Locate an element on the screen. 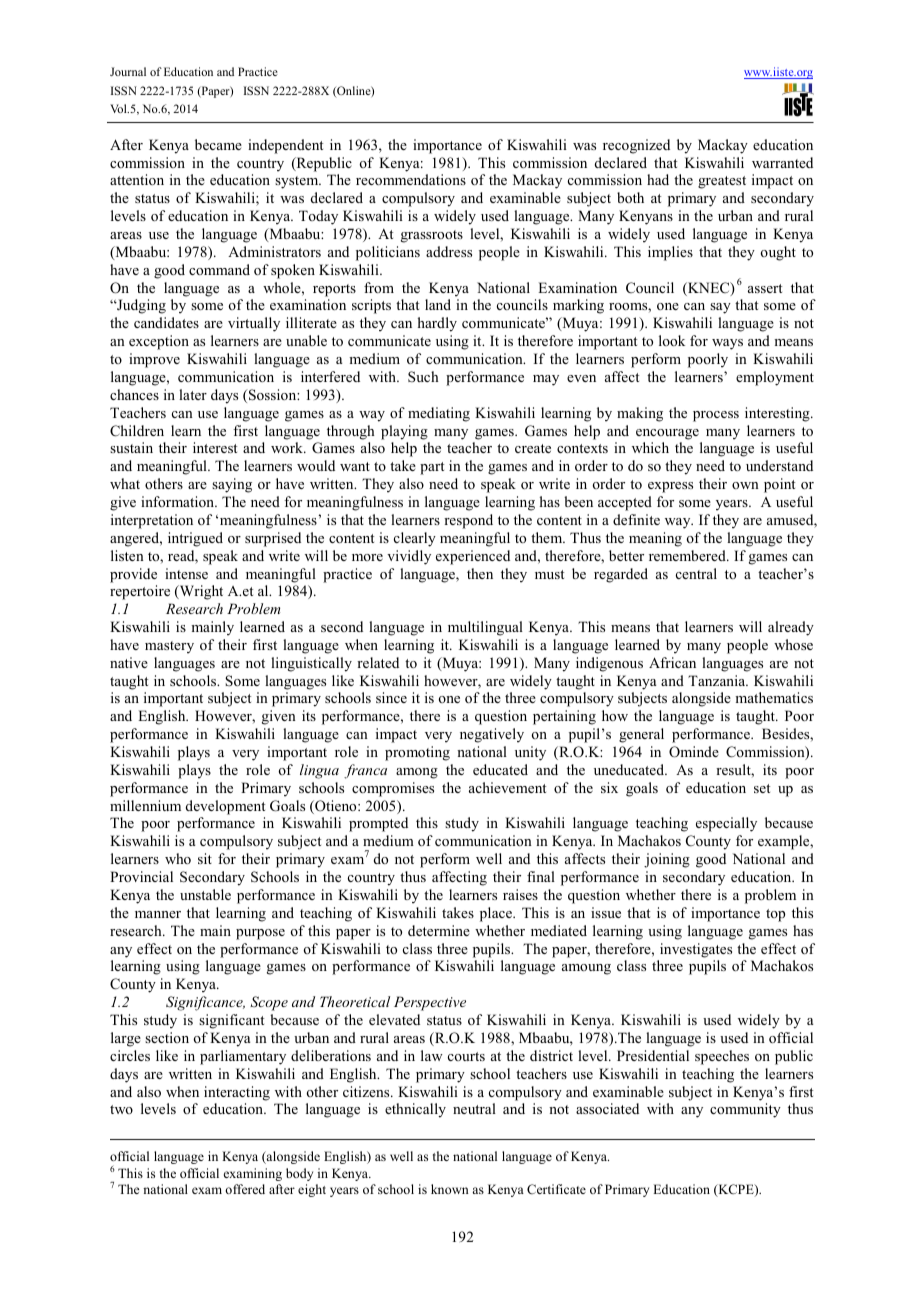 The height and width of the screenshot is (1308, 924). recognized is located at coordinates (636, 146).
